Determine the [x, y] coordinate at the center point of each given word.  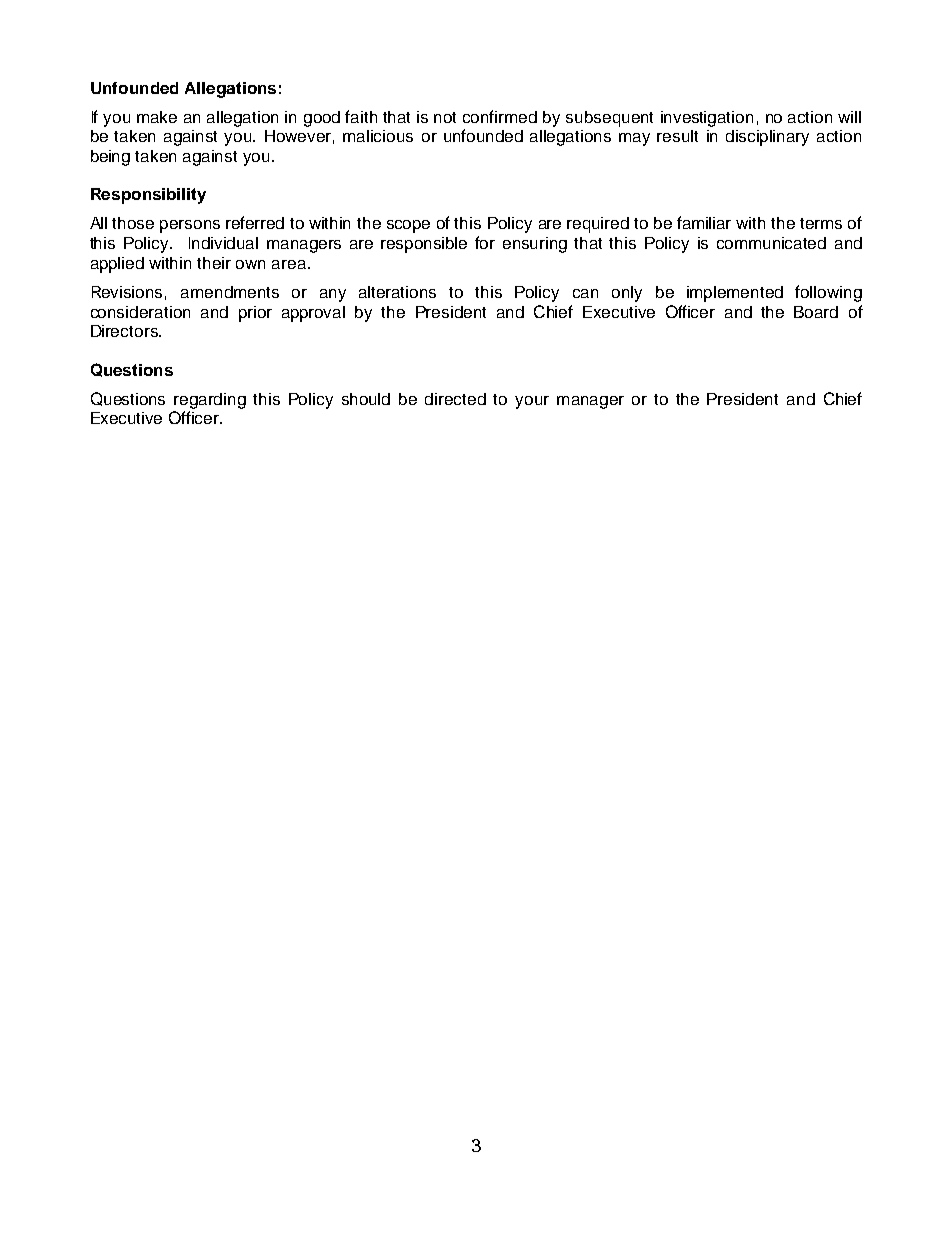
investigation [707, 119]
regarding [210, 401]
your [532, 402]
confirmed [500, 116]
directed [455, 399]
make [157, 117]
